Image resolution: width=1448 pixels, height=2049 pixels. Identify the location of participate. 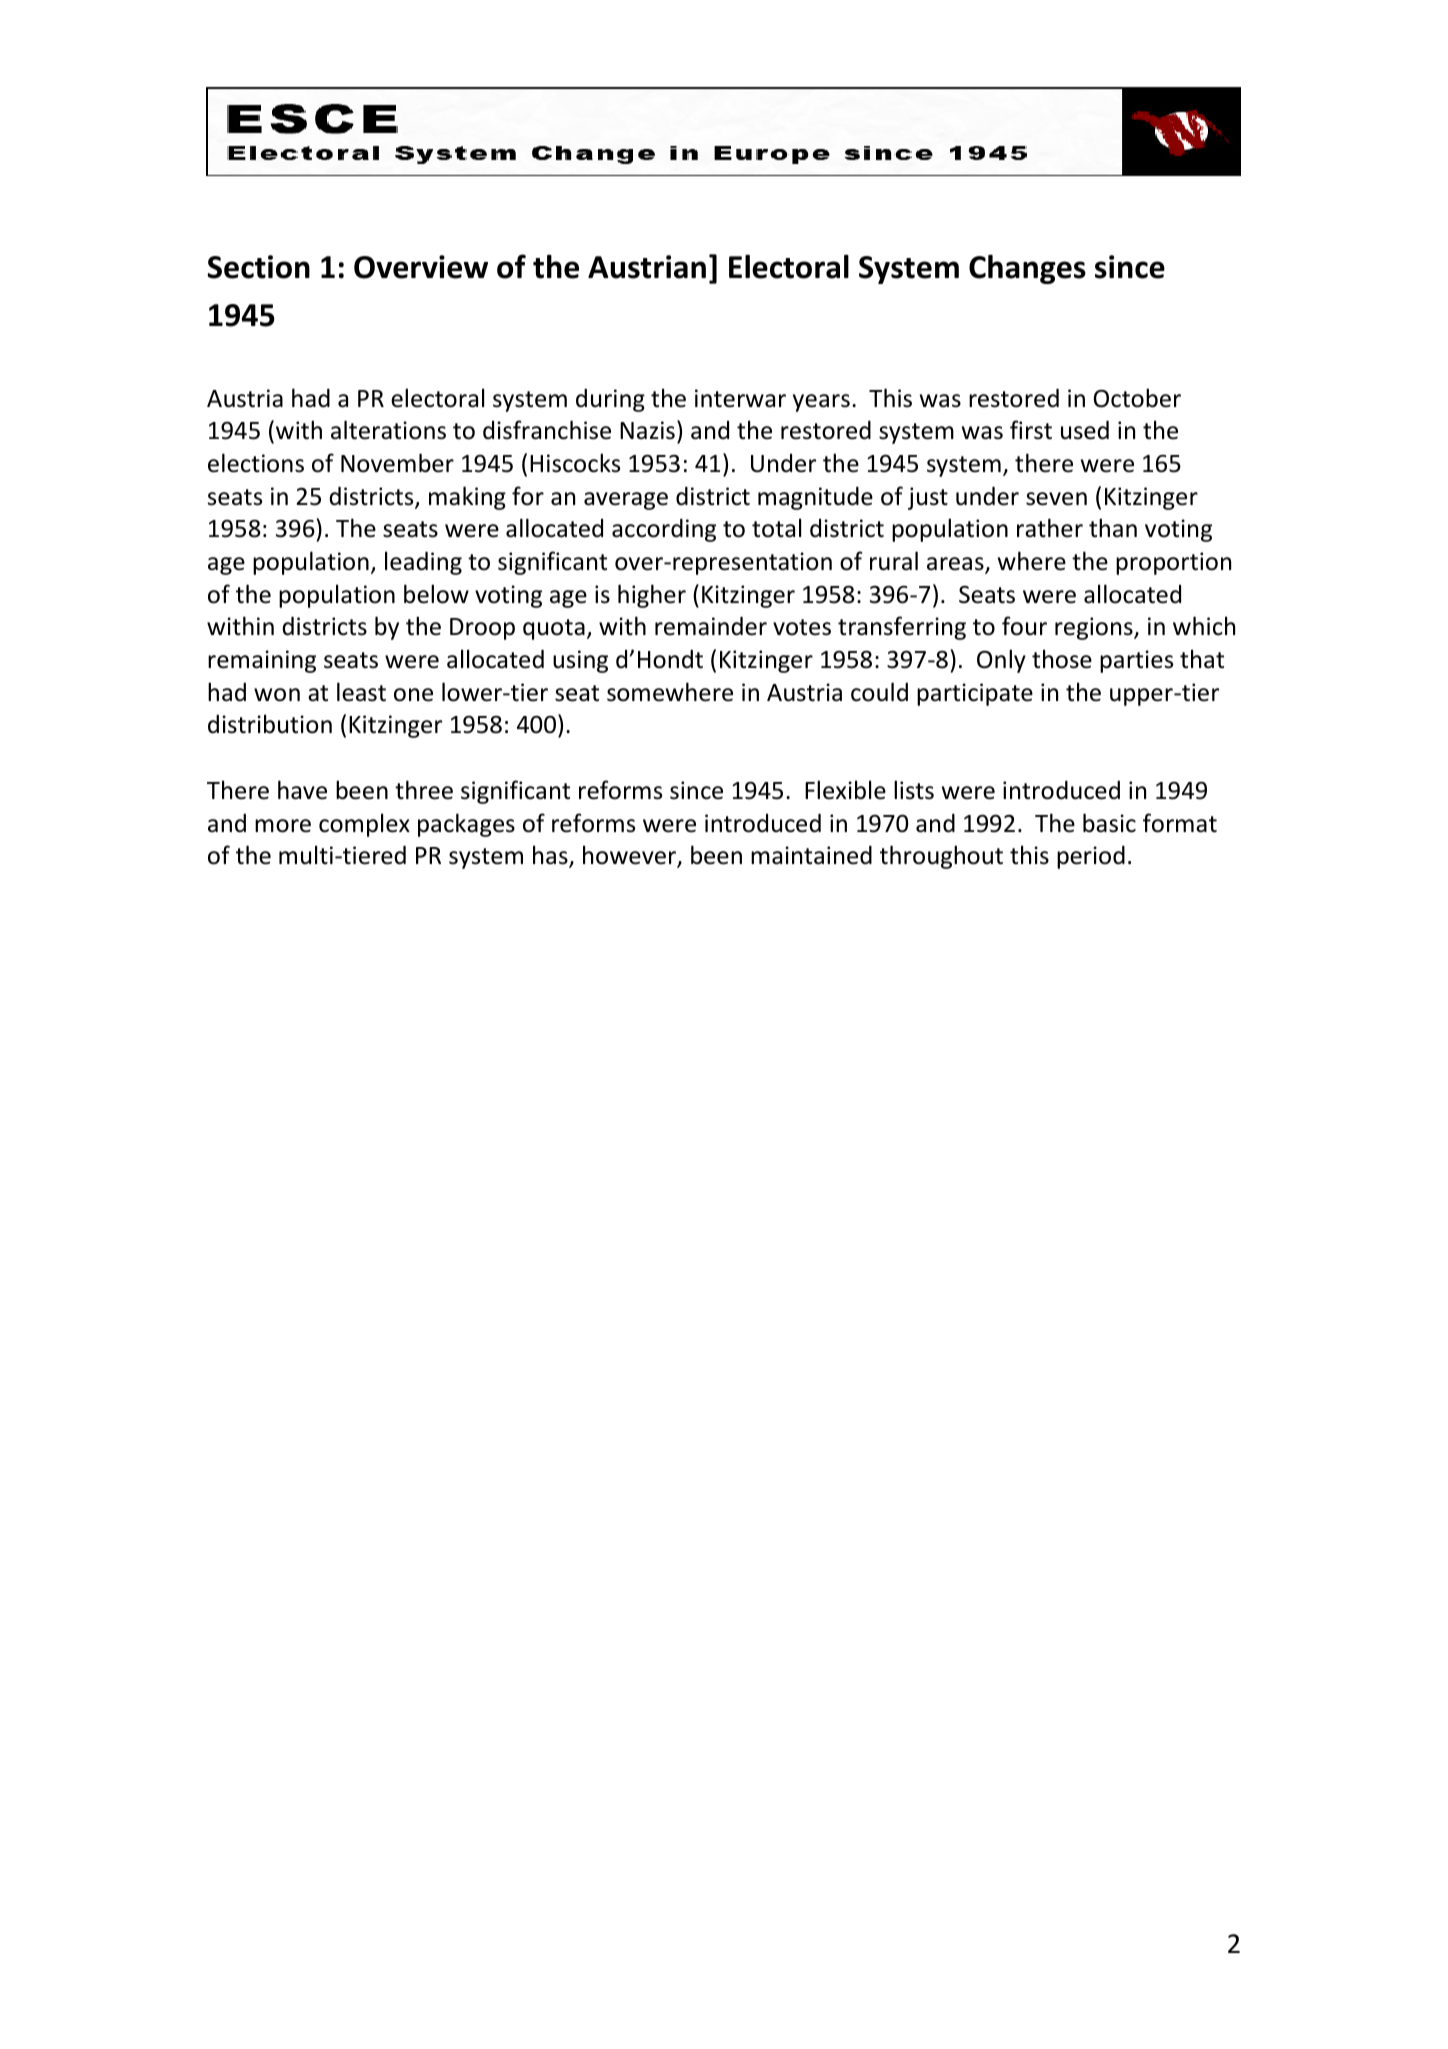
(975, 694).
